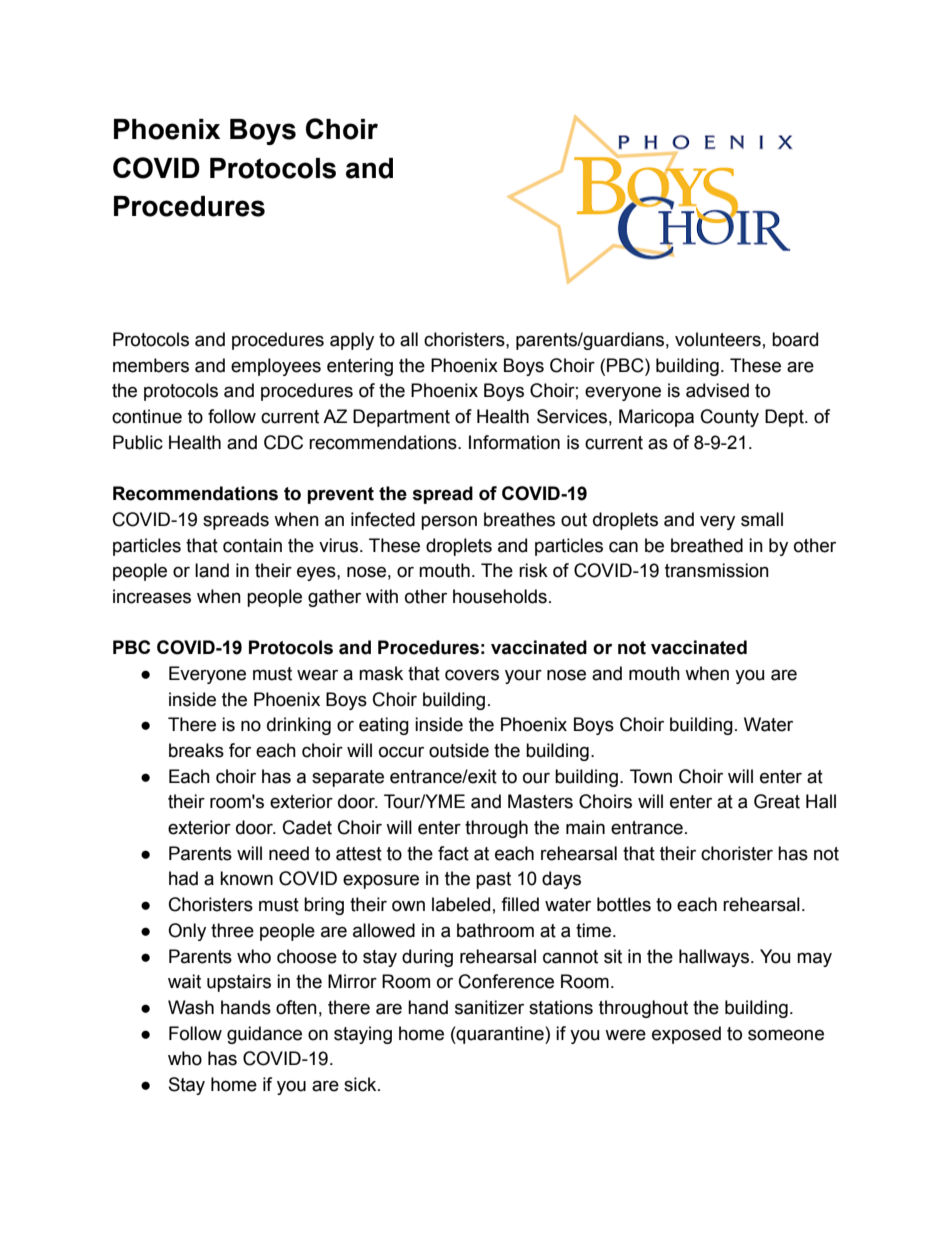 This document has width=952, height=1233. I want to click on Department, so click(401, 418).
